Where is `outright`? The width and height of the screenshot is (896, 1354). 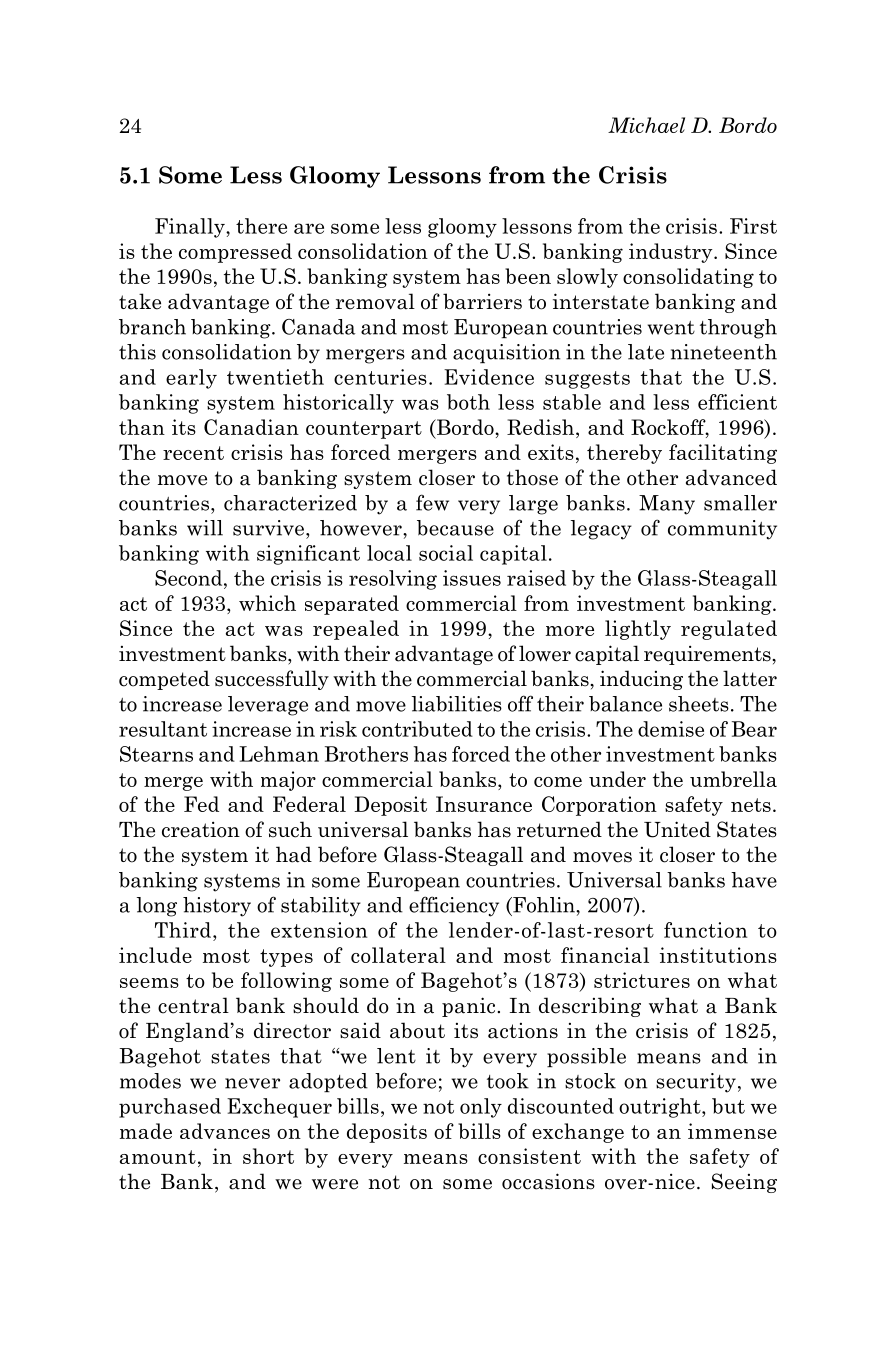 outright is located at coordinates (661, 1108).
